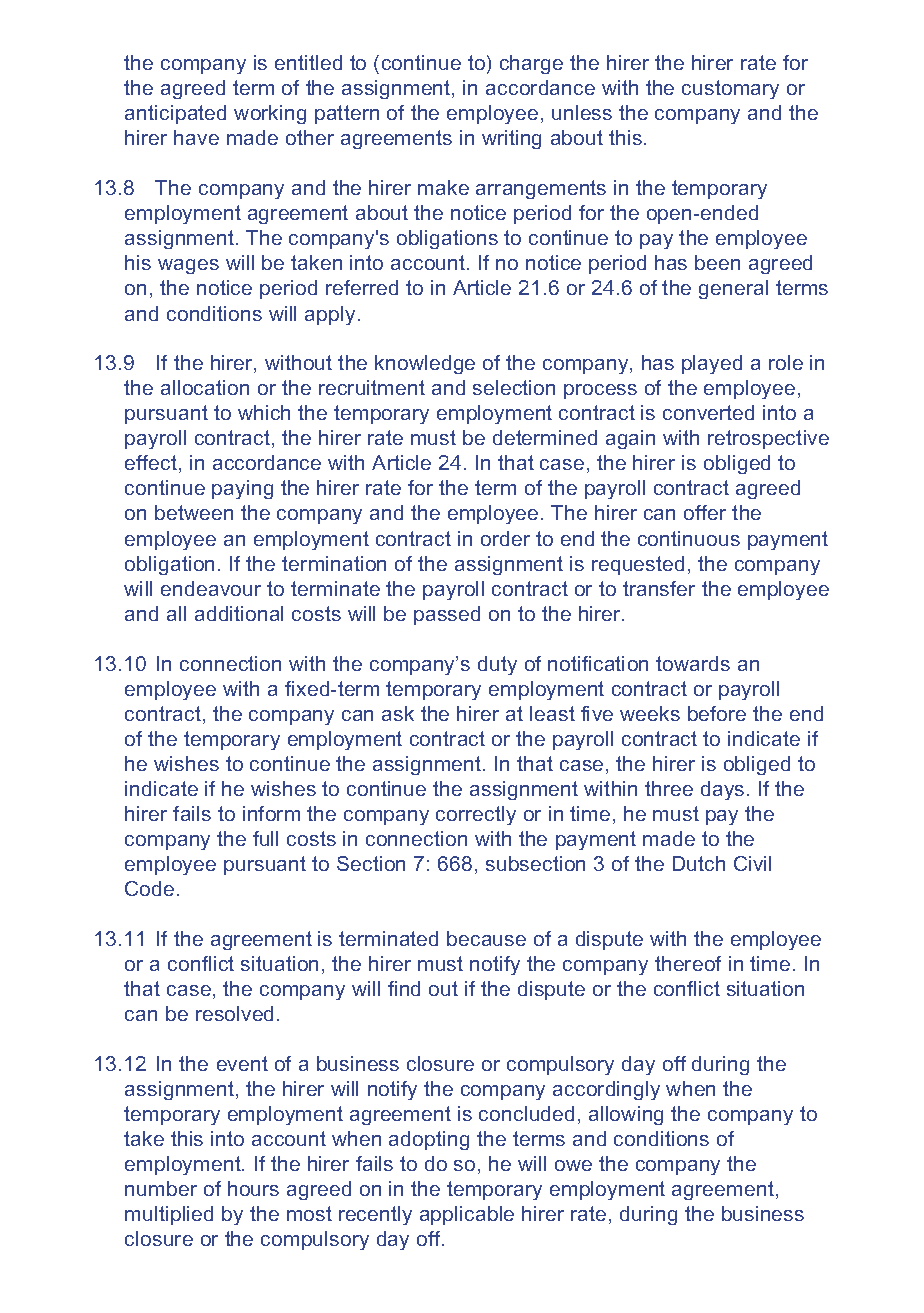  I want to click on writing, so click(511, 139).
